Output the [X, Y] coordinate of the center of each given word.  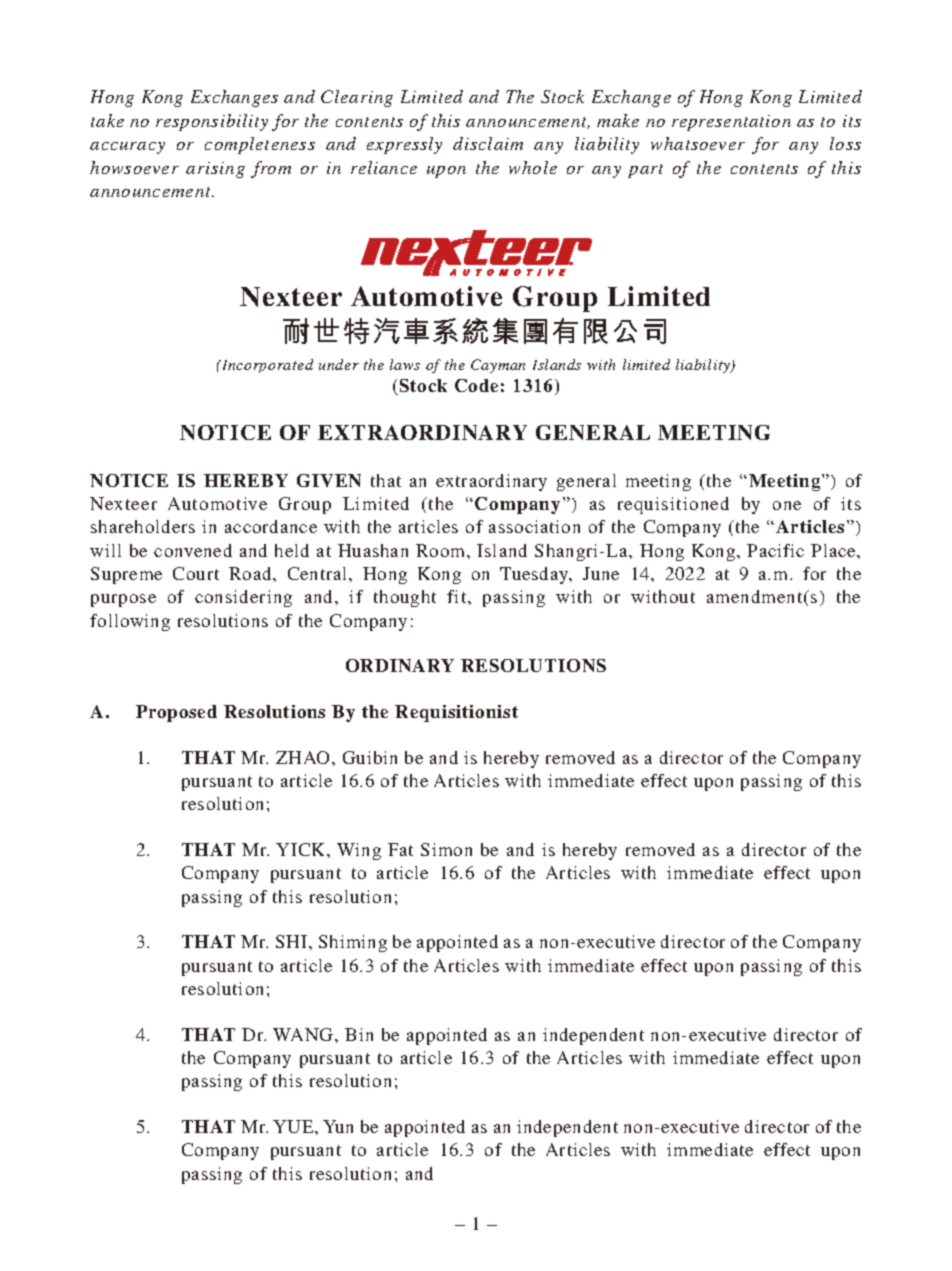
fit [458, 596]
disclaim [488, 143]
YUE [294, 1126]
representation [731, 123]
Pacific [775, 550]
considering [243, 598]
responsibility [212, 122]
